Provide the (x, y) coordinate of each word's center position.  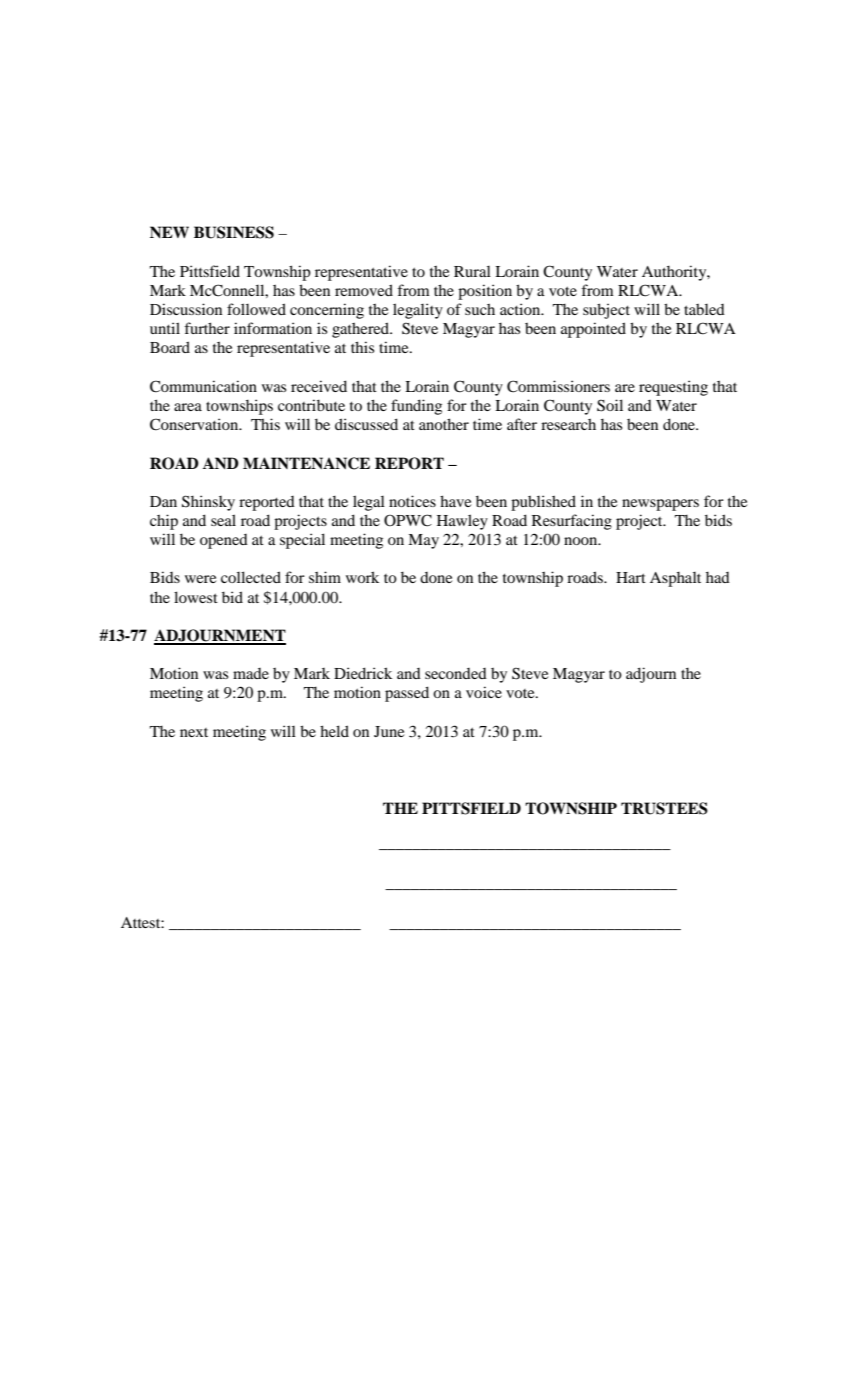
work (362, 577)
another (444, 424)
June (389, 731)
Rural (472, 271)
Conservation (195, 424)
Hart (631, 577)
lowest (196, 597)
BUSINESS (234, 232)
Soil (610, 405)
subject (606, 311)
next (194, 732)
